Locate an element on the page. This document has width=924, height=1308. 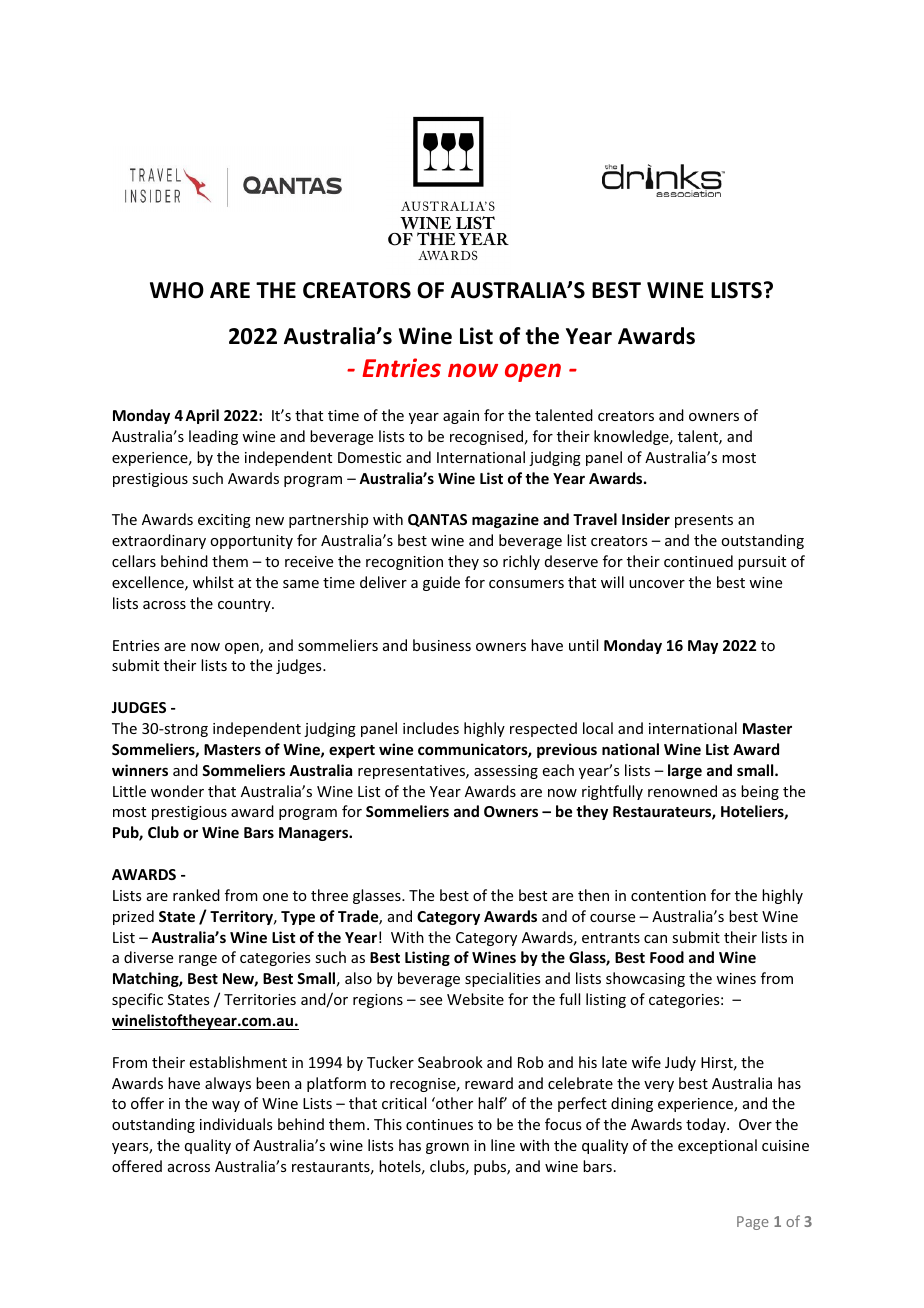
renowned is located at coordinates (682, 791).
